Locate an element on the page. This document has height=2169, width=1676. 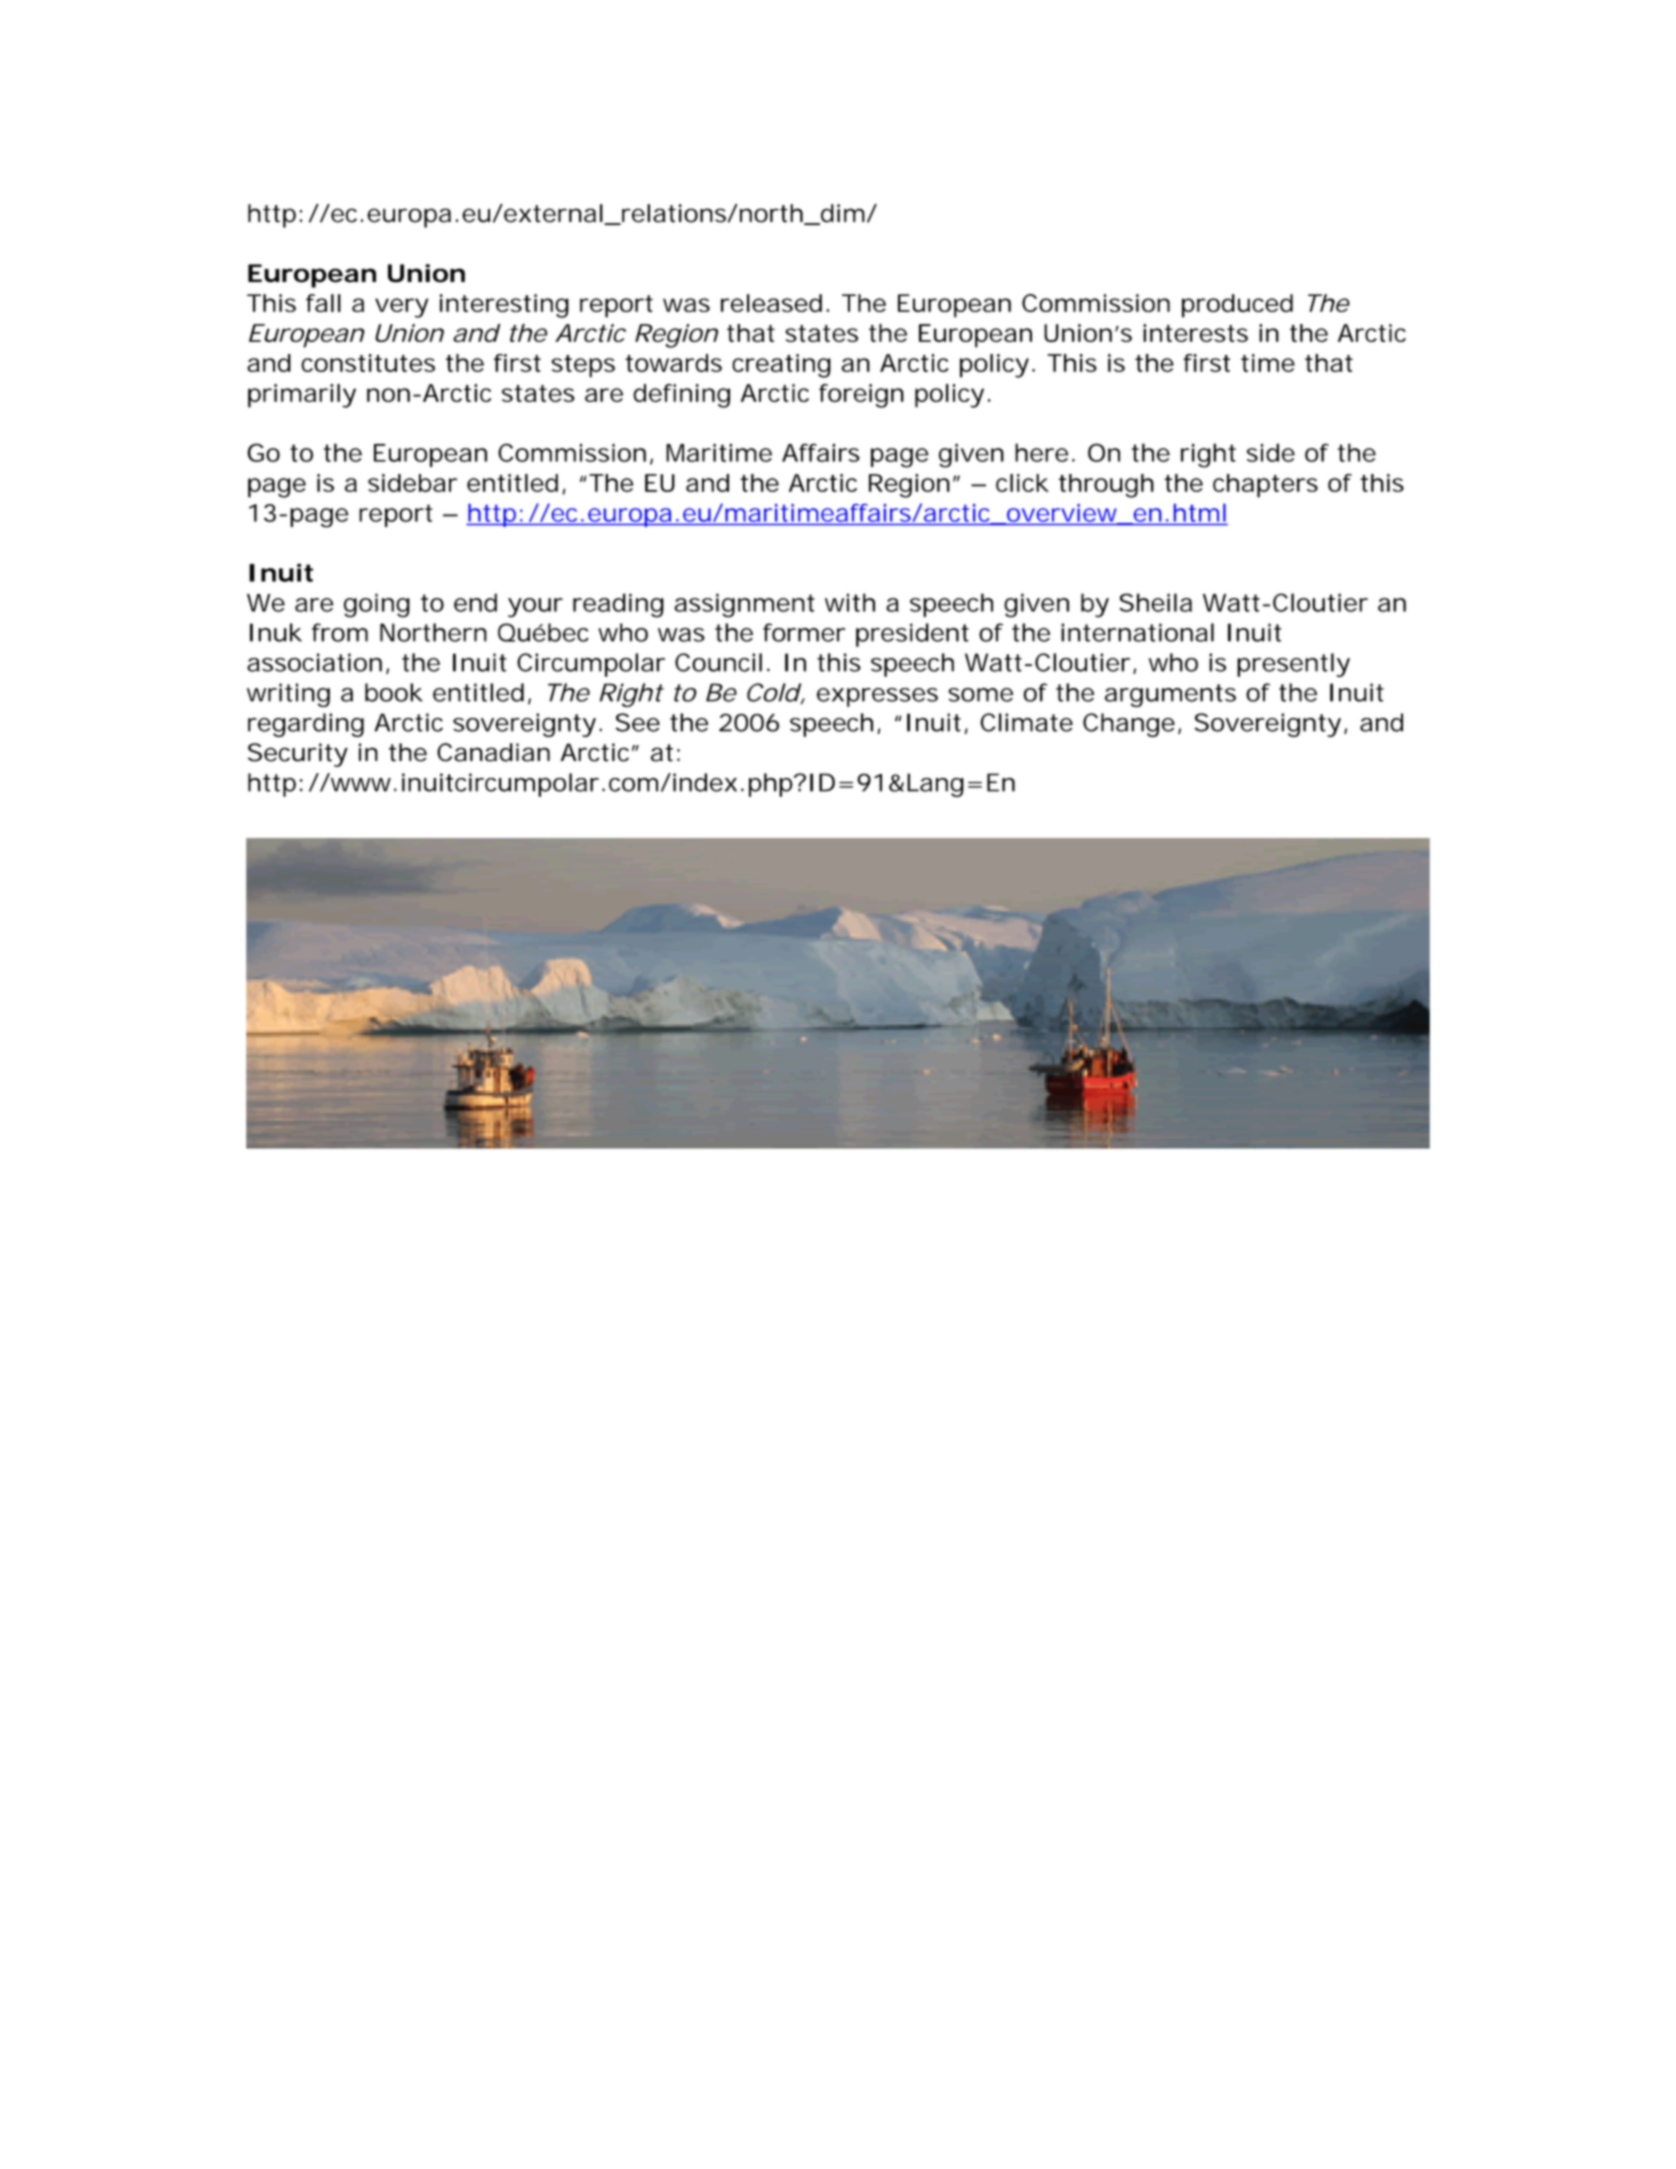
former is located at coordinates (804, 632).
